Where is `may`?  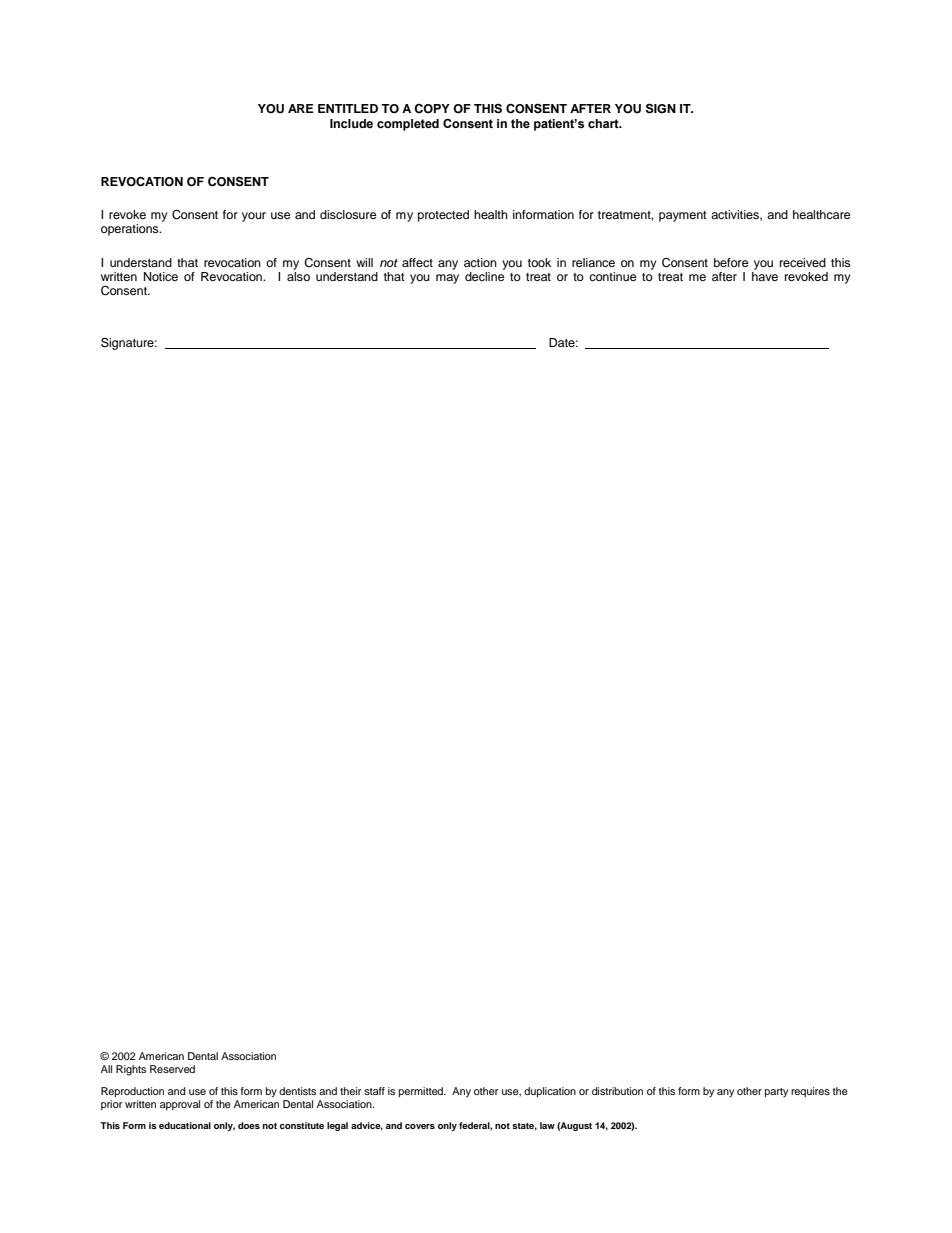 may is located at coordinates (447, 279).
